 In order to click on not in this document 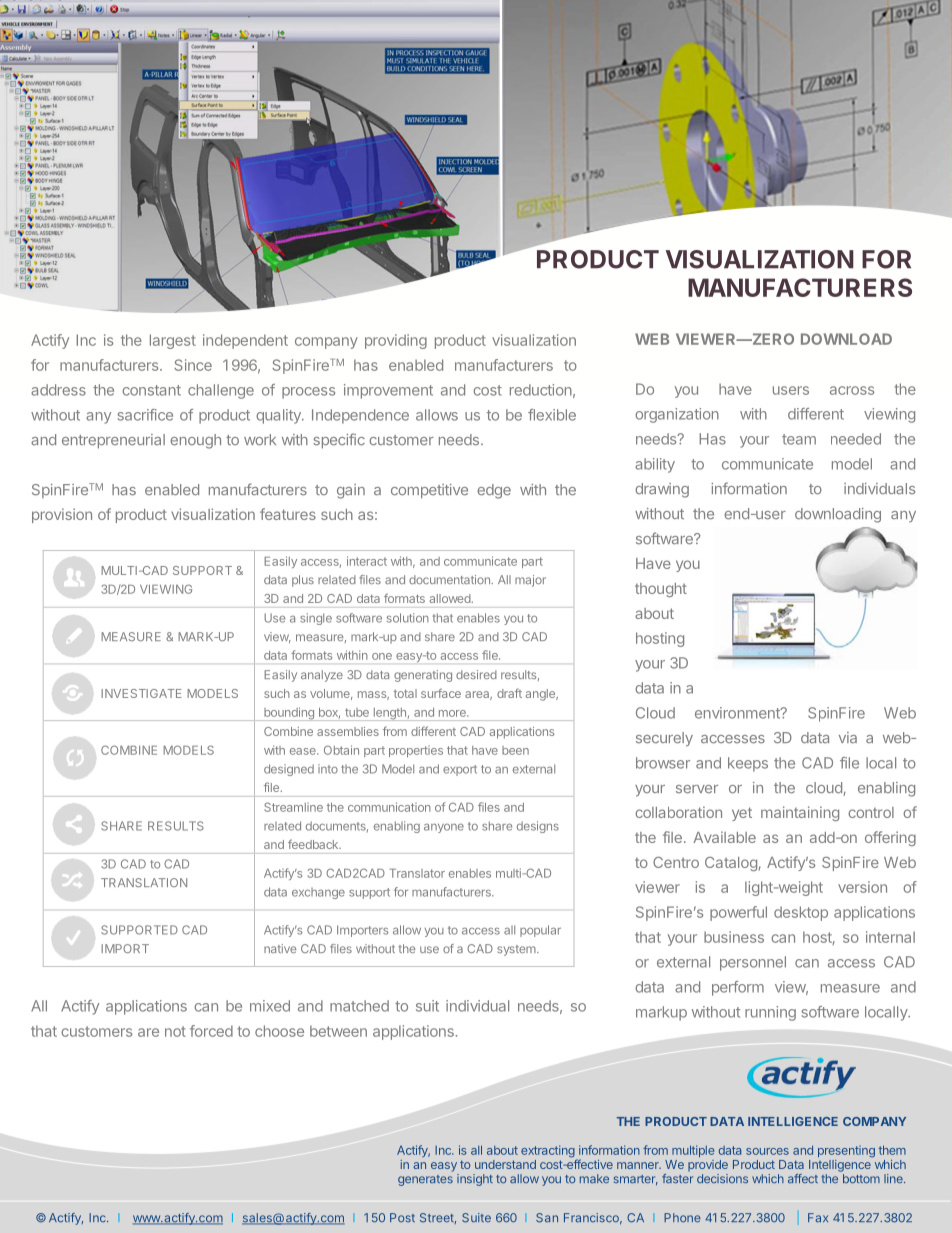, I will do `click(175, 1031)`.
